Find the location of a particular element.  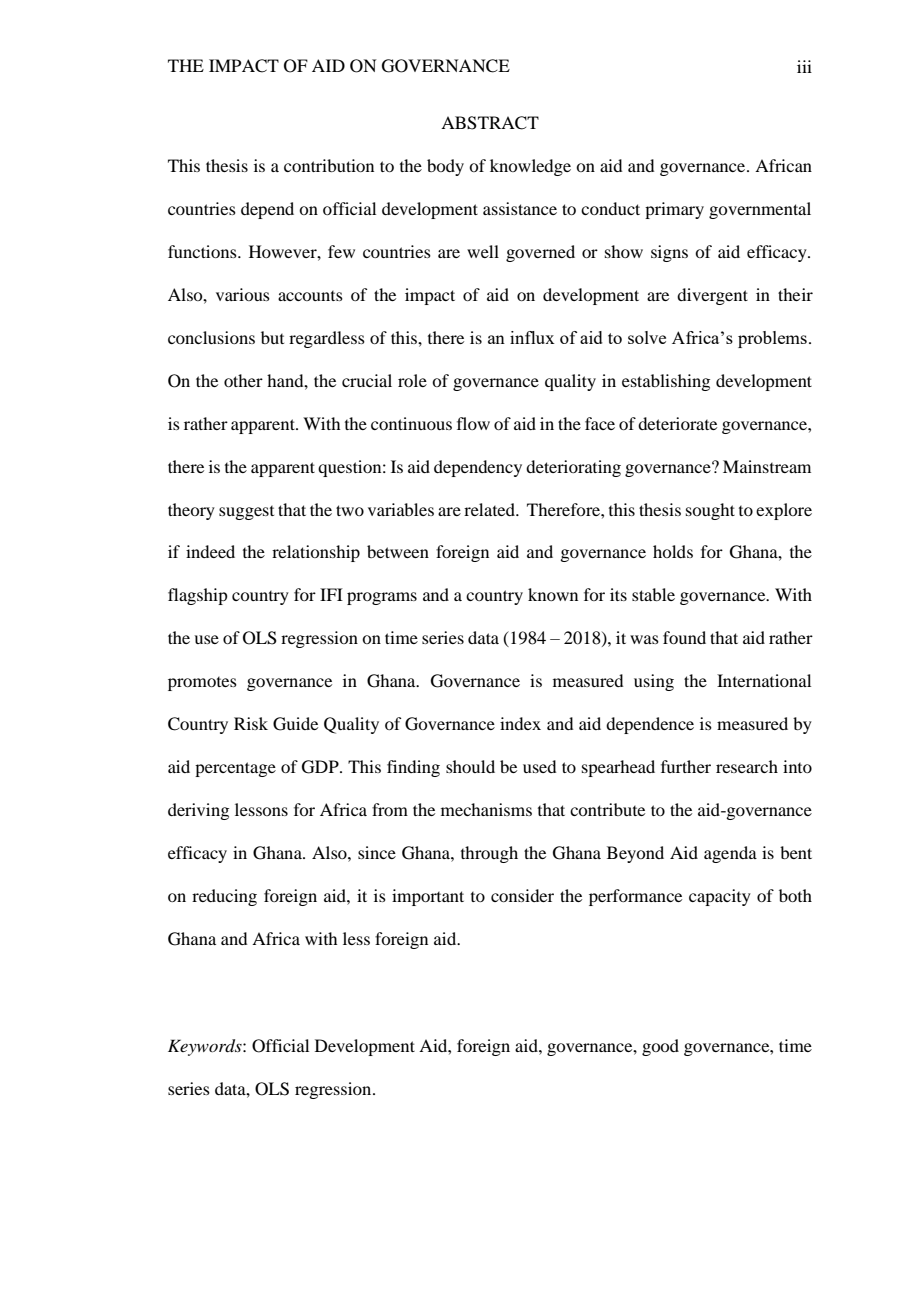

consider is located at coordinates (522, 895).
